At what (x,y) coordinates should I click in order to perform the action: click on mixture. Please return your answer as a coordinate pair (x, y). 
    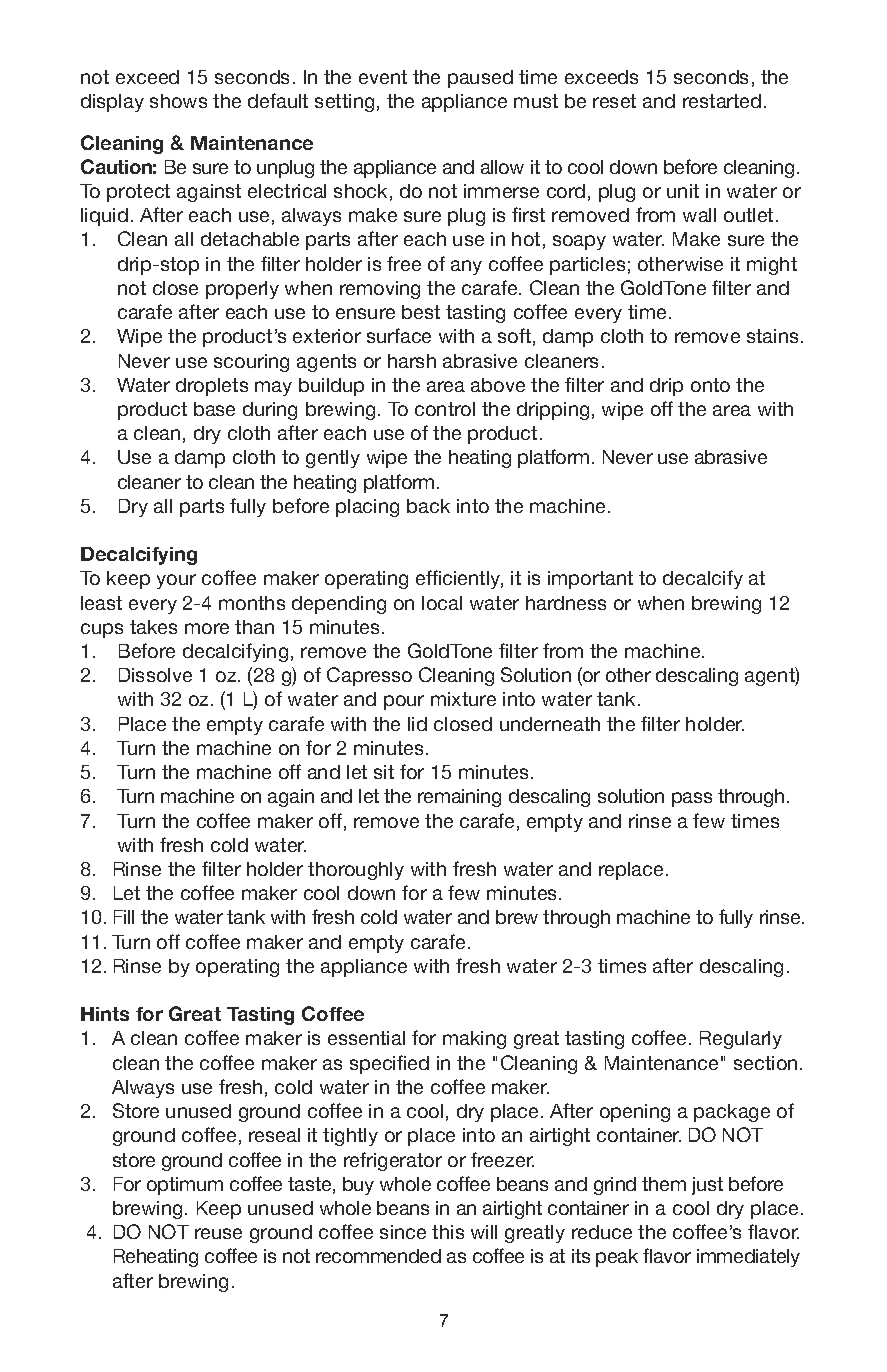
    Looking at the image, I should click on (463, 699).
